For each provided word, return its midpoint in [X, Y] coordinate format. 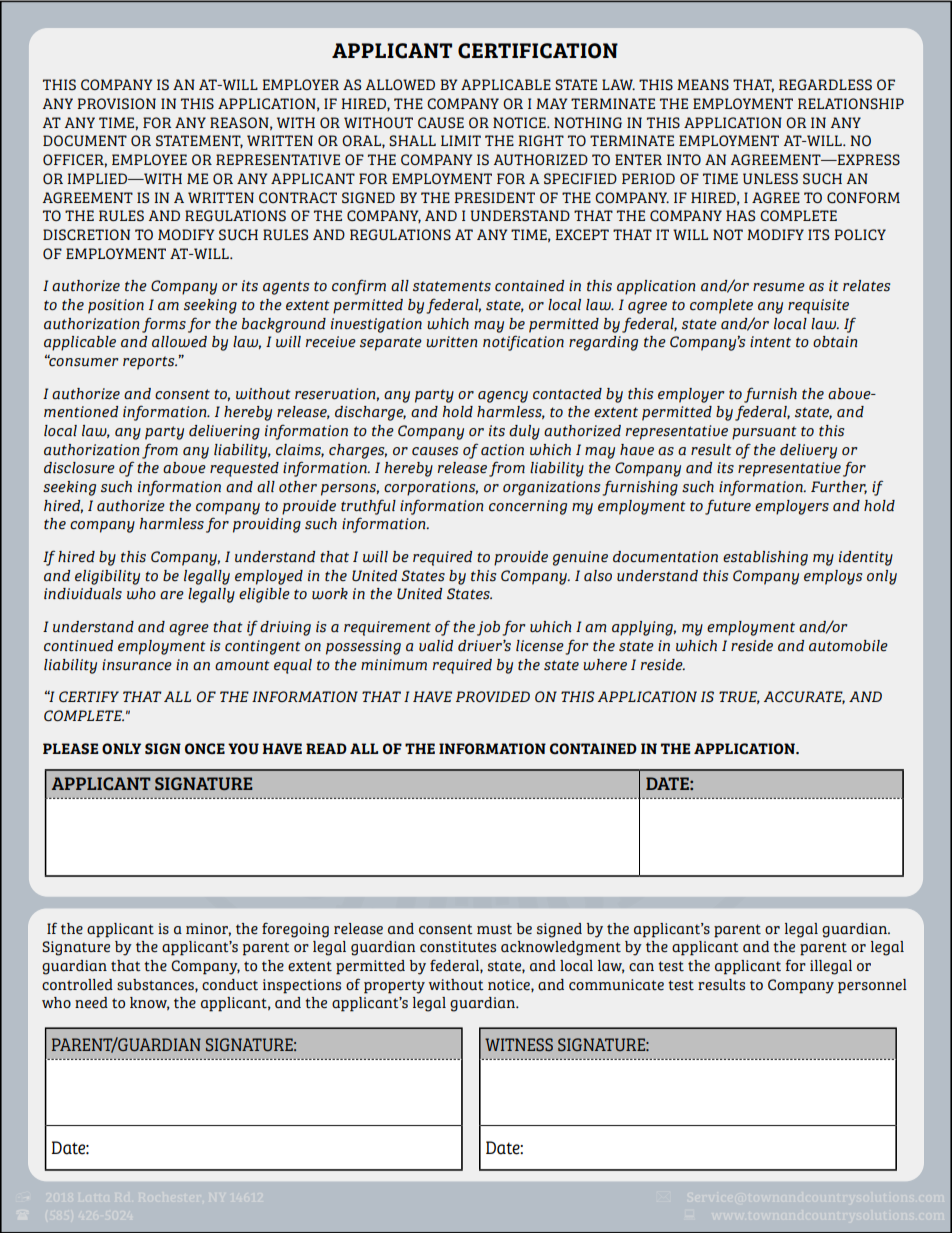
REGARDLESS [825, 84]
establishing [765, 558]
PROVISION [116, 103]
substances [156, 985]
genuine [580, 558]
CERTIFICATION [538, 51]
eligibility [107, 577]
